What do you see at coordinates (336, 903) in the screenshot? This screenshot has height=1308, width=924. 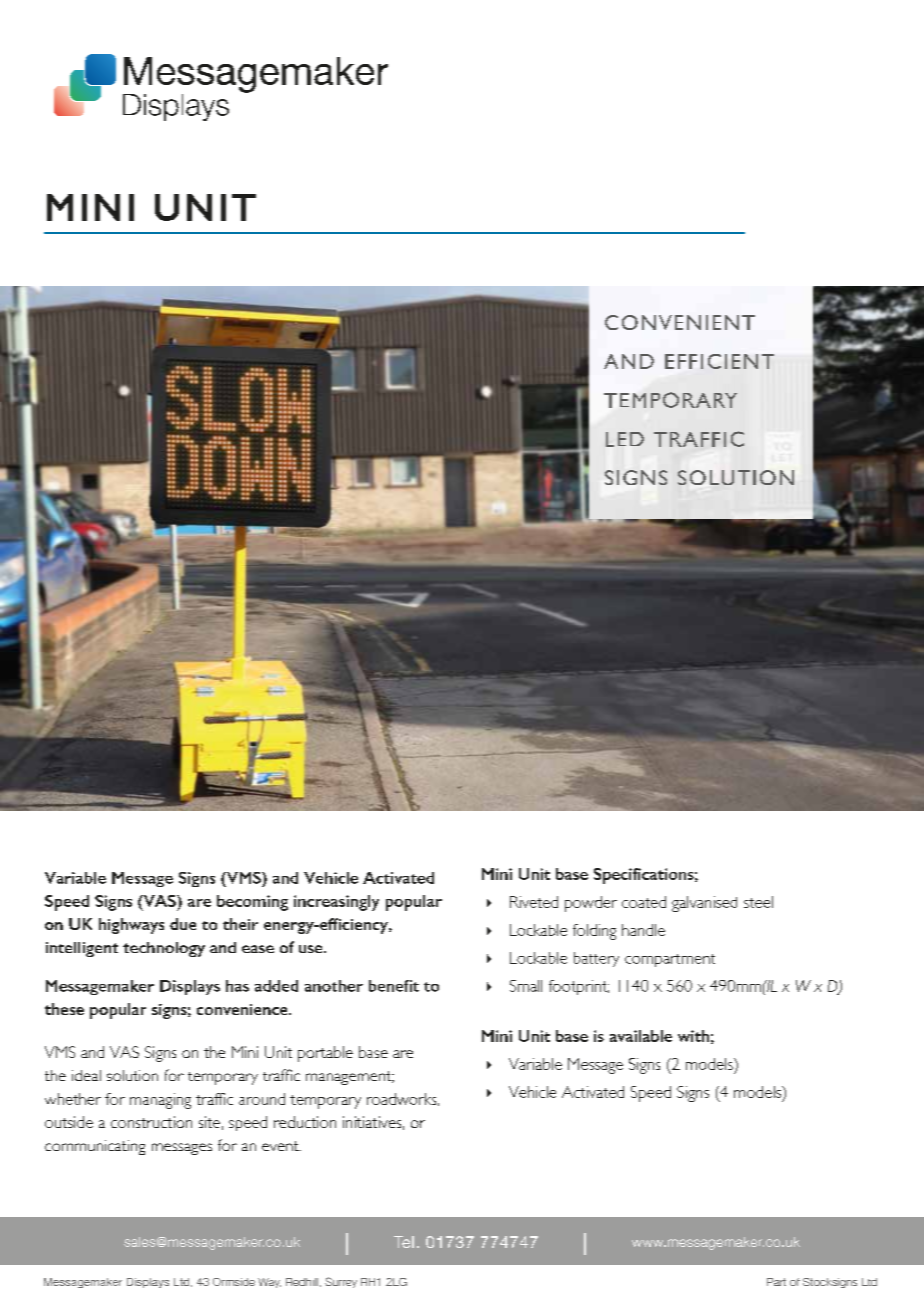 I see `increasingly` at bounding box center [336, 903].
